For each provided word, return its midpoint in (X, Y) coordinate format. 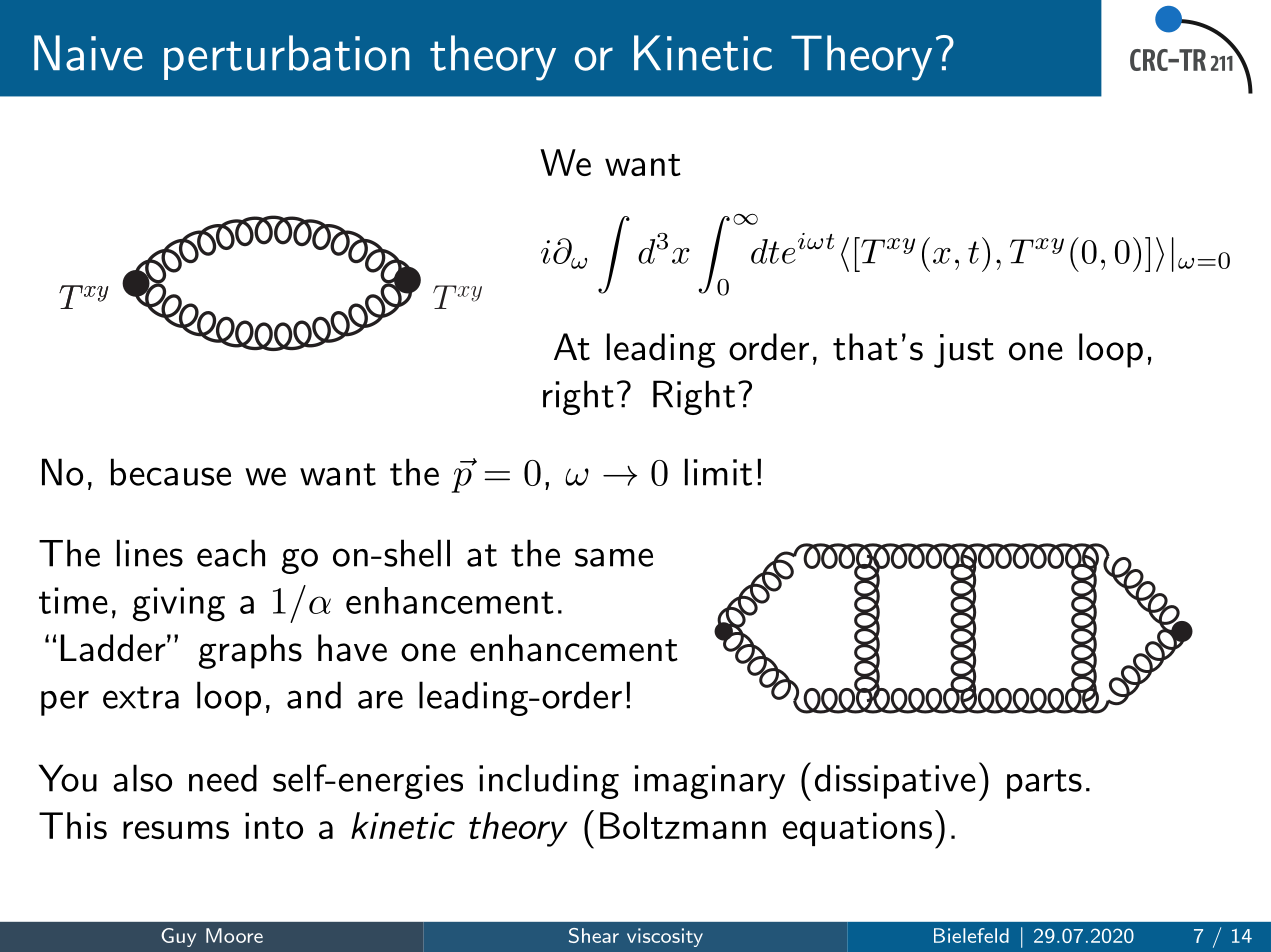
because (171, 472)
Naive (88, 53)
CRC (1150, 60)
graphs (250, 651)
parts (1044, 784)
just (964, 351)
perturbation (287, 57)
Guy (178, 937)
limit (718, 472)
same (614, 557)
